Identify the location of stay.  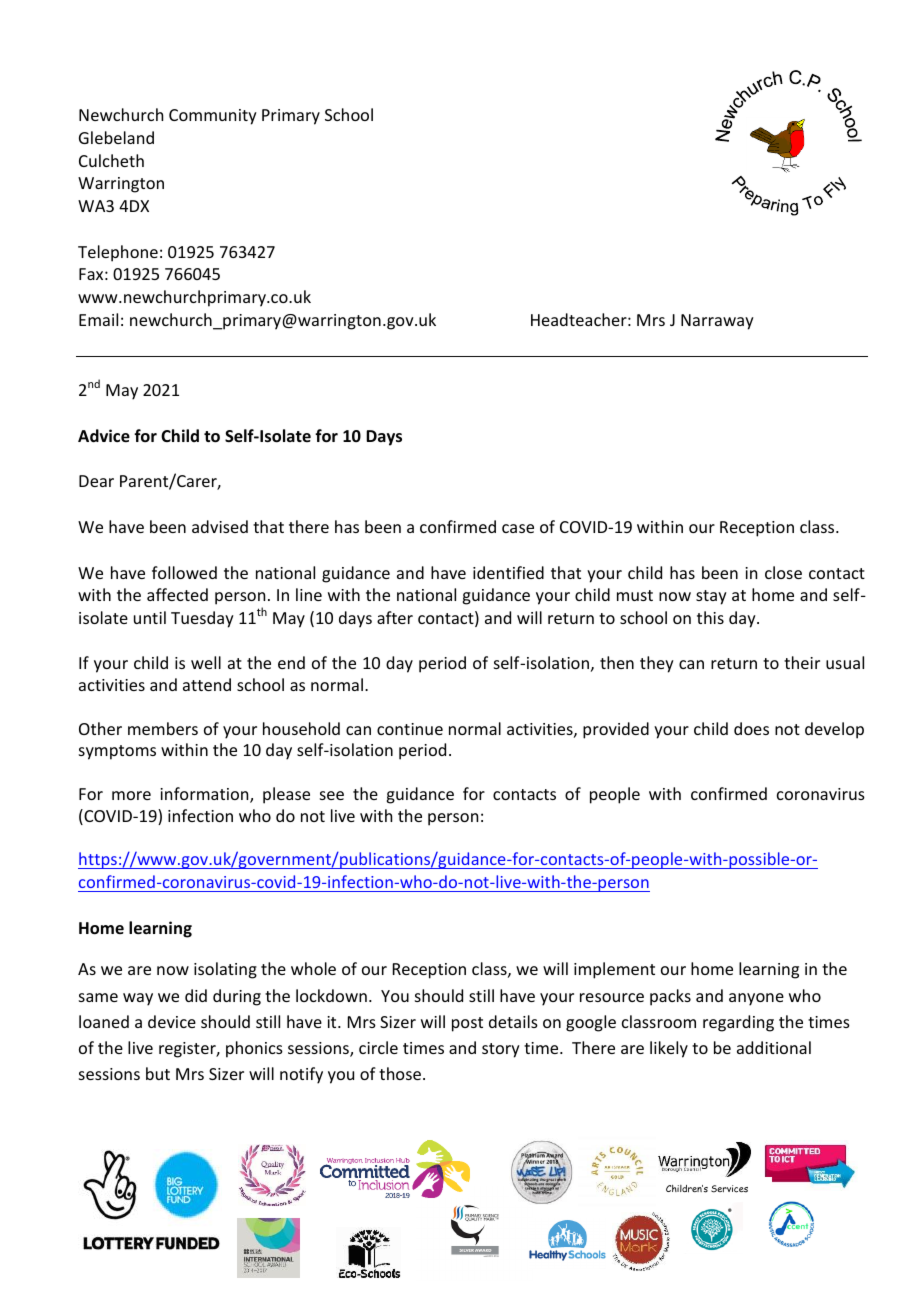
(711, 597).
